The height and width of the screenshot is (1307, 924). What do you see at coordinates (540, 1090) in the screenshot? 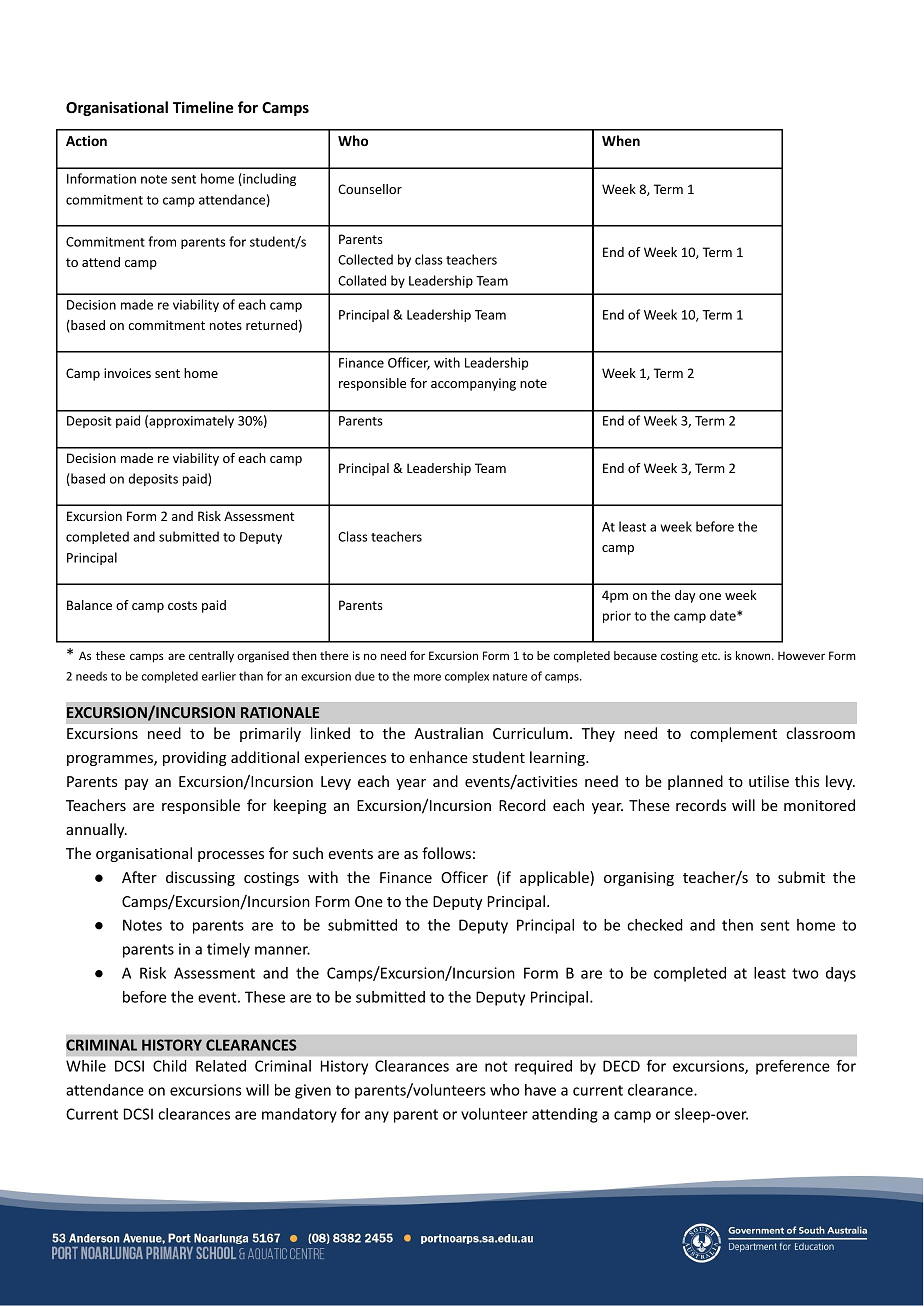
I see `have` at bounding box center [540, 1090].
